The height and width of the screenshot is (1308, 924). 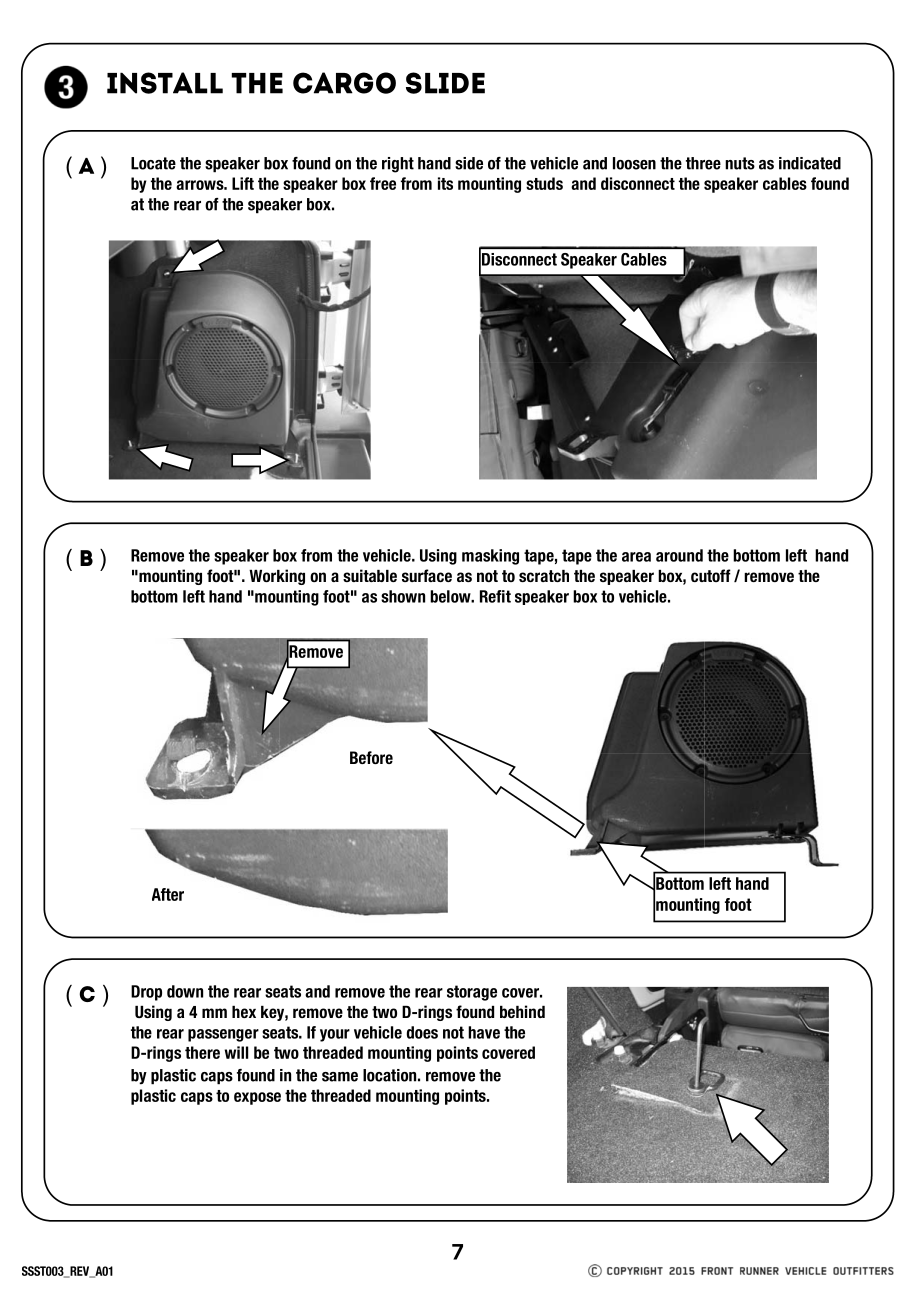 I want to click on Before, so click(x=371, y=757).
